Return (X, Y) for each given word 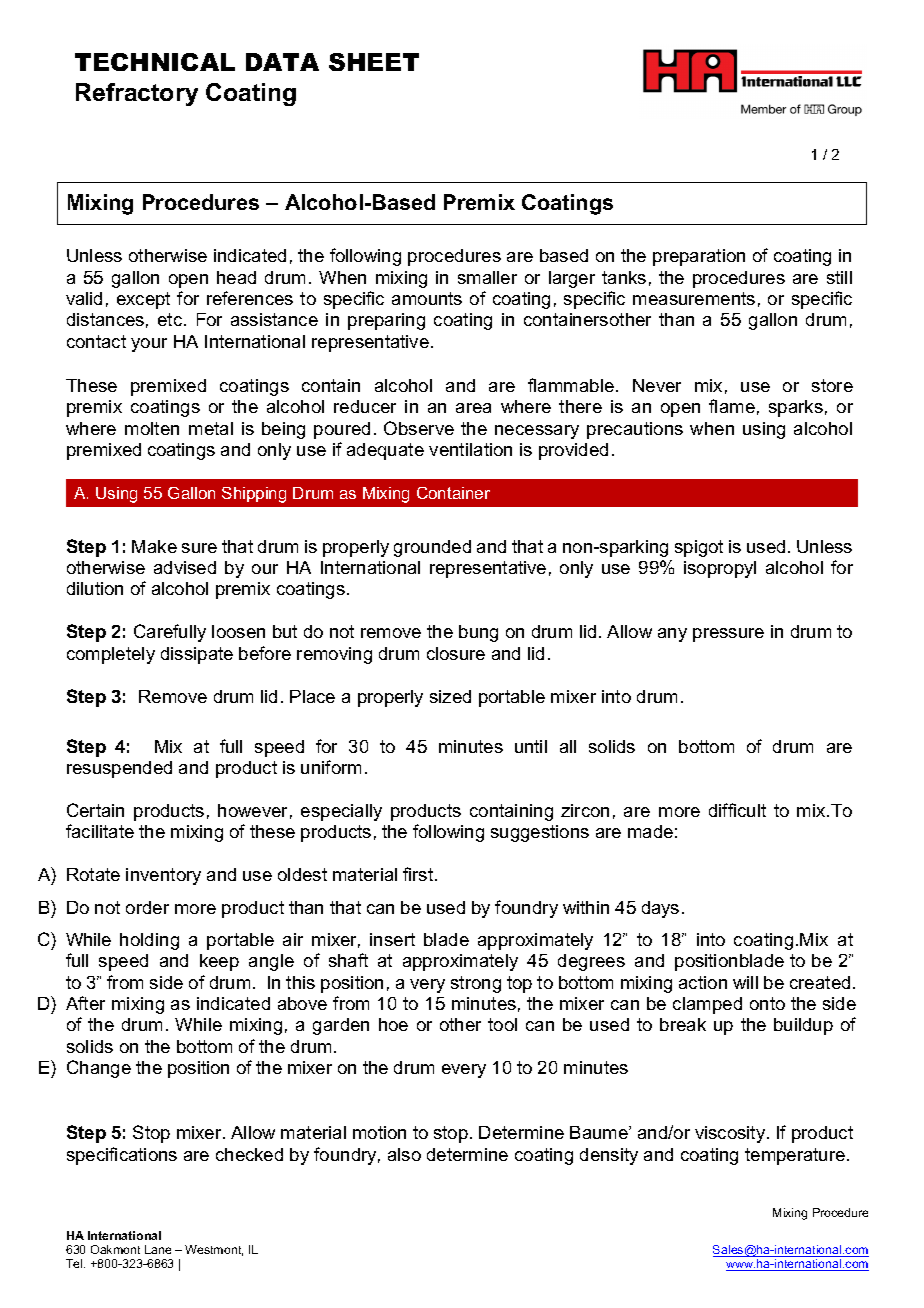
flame (732, 406)
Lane (158, 1249)
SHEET (374, 62)
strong (476, 984)
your (149, 345)
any (672, 635)
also (404, 1154)
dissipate (197, 655)
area (473, 408)
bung (478, 633)
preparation (699, 257)
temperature (796, 1156)
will (745, 982)
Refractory (137, 94)
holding (149, 941)
